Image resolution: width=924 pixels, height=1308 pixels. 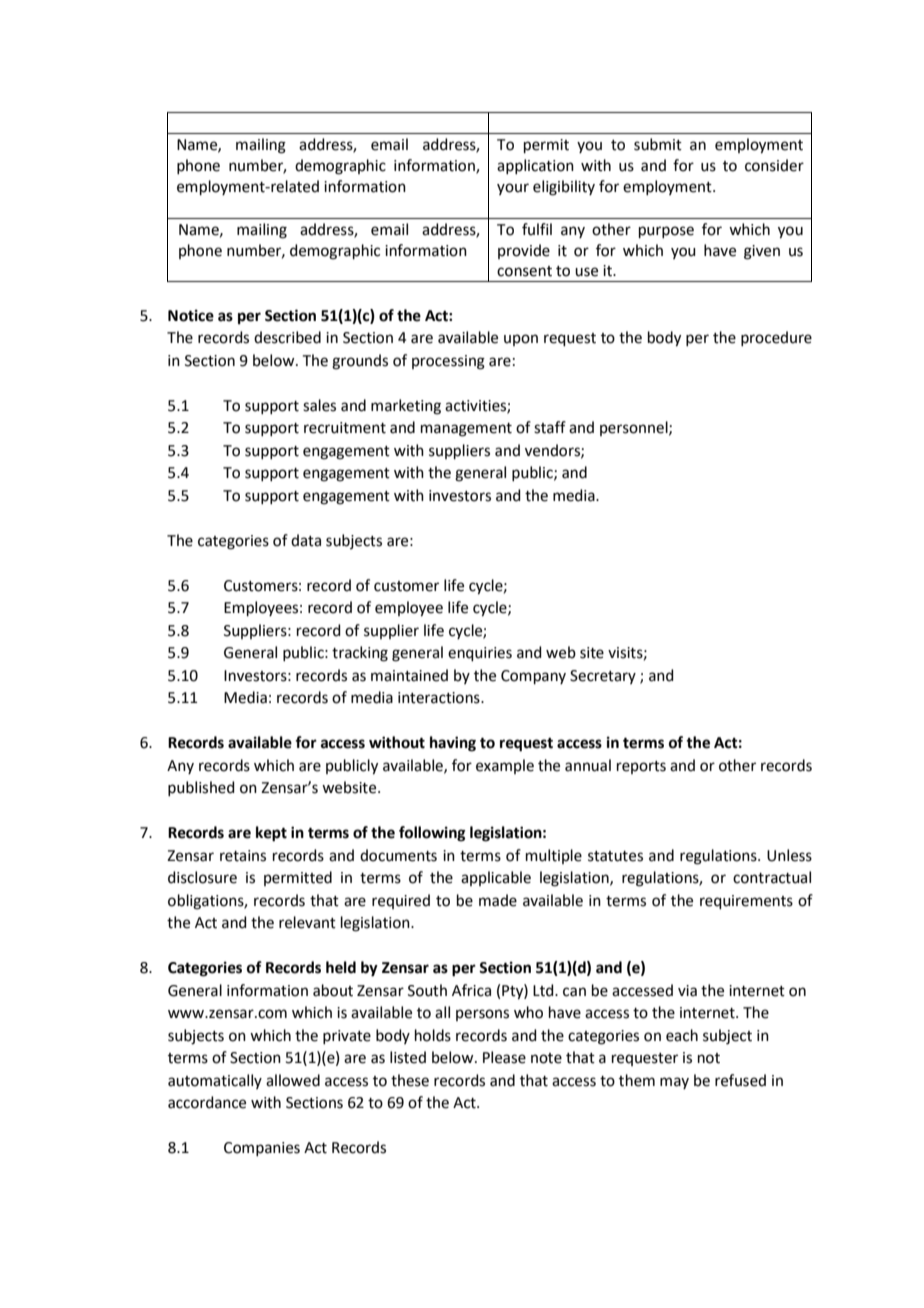 I want to click on Secretary, so click(x=603, y=677).
